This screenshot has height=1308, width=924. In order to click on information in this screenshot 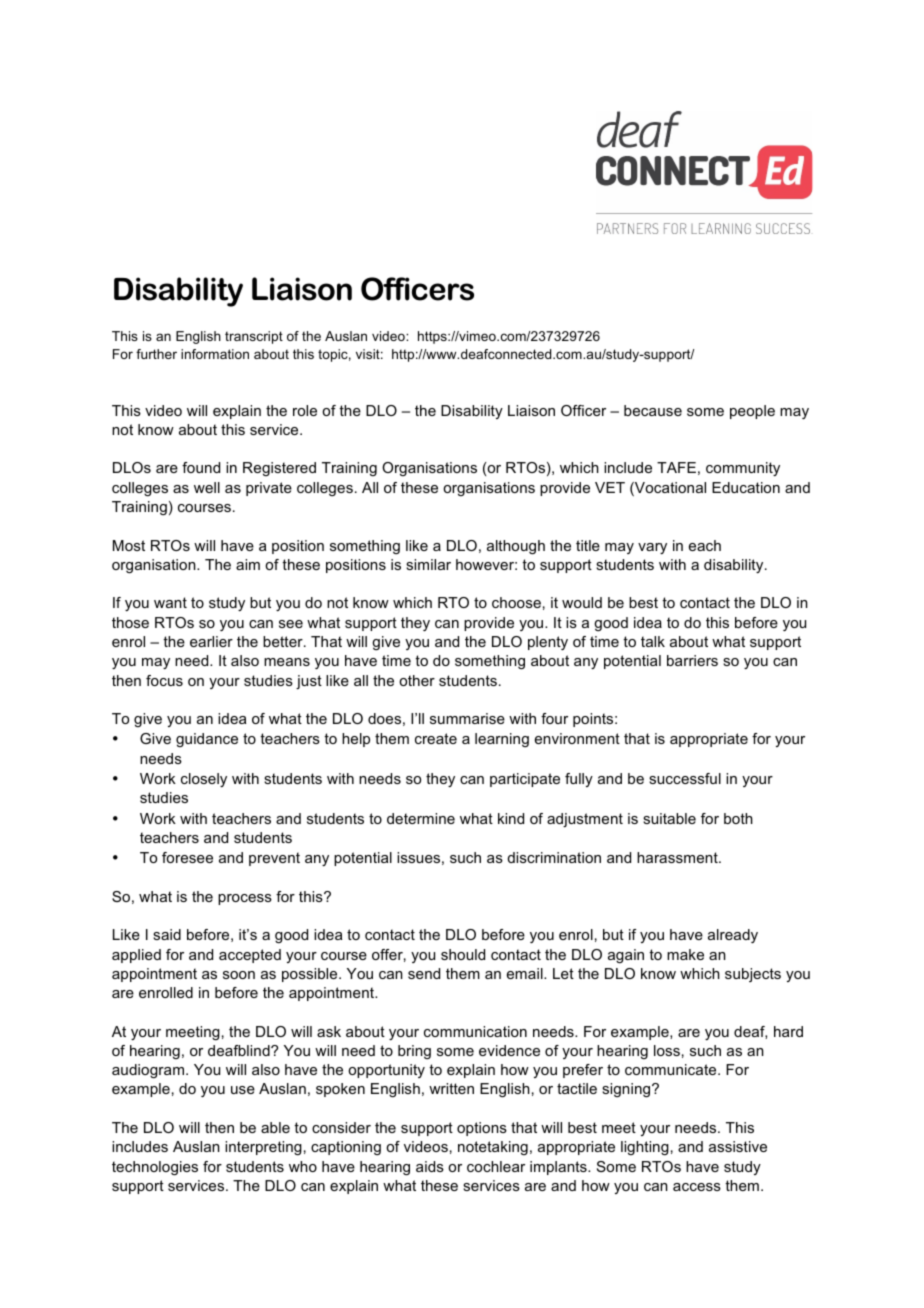, I will do `click(215, 354)`.
